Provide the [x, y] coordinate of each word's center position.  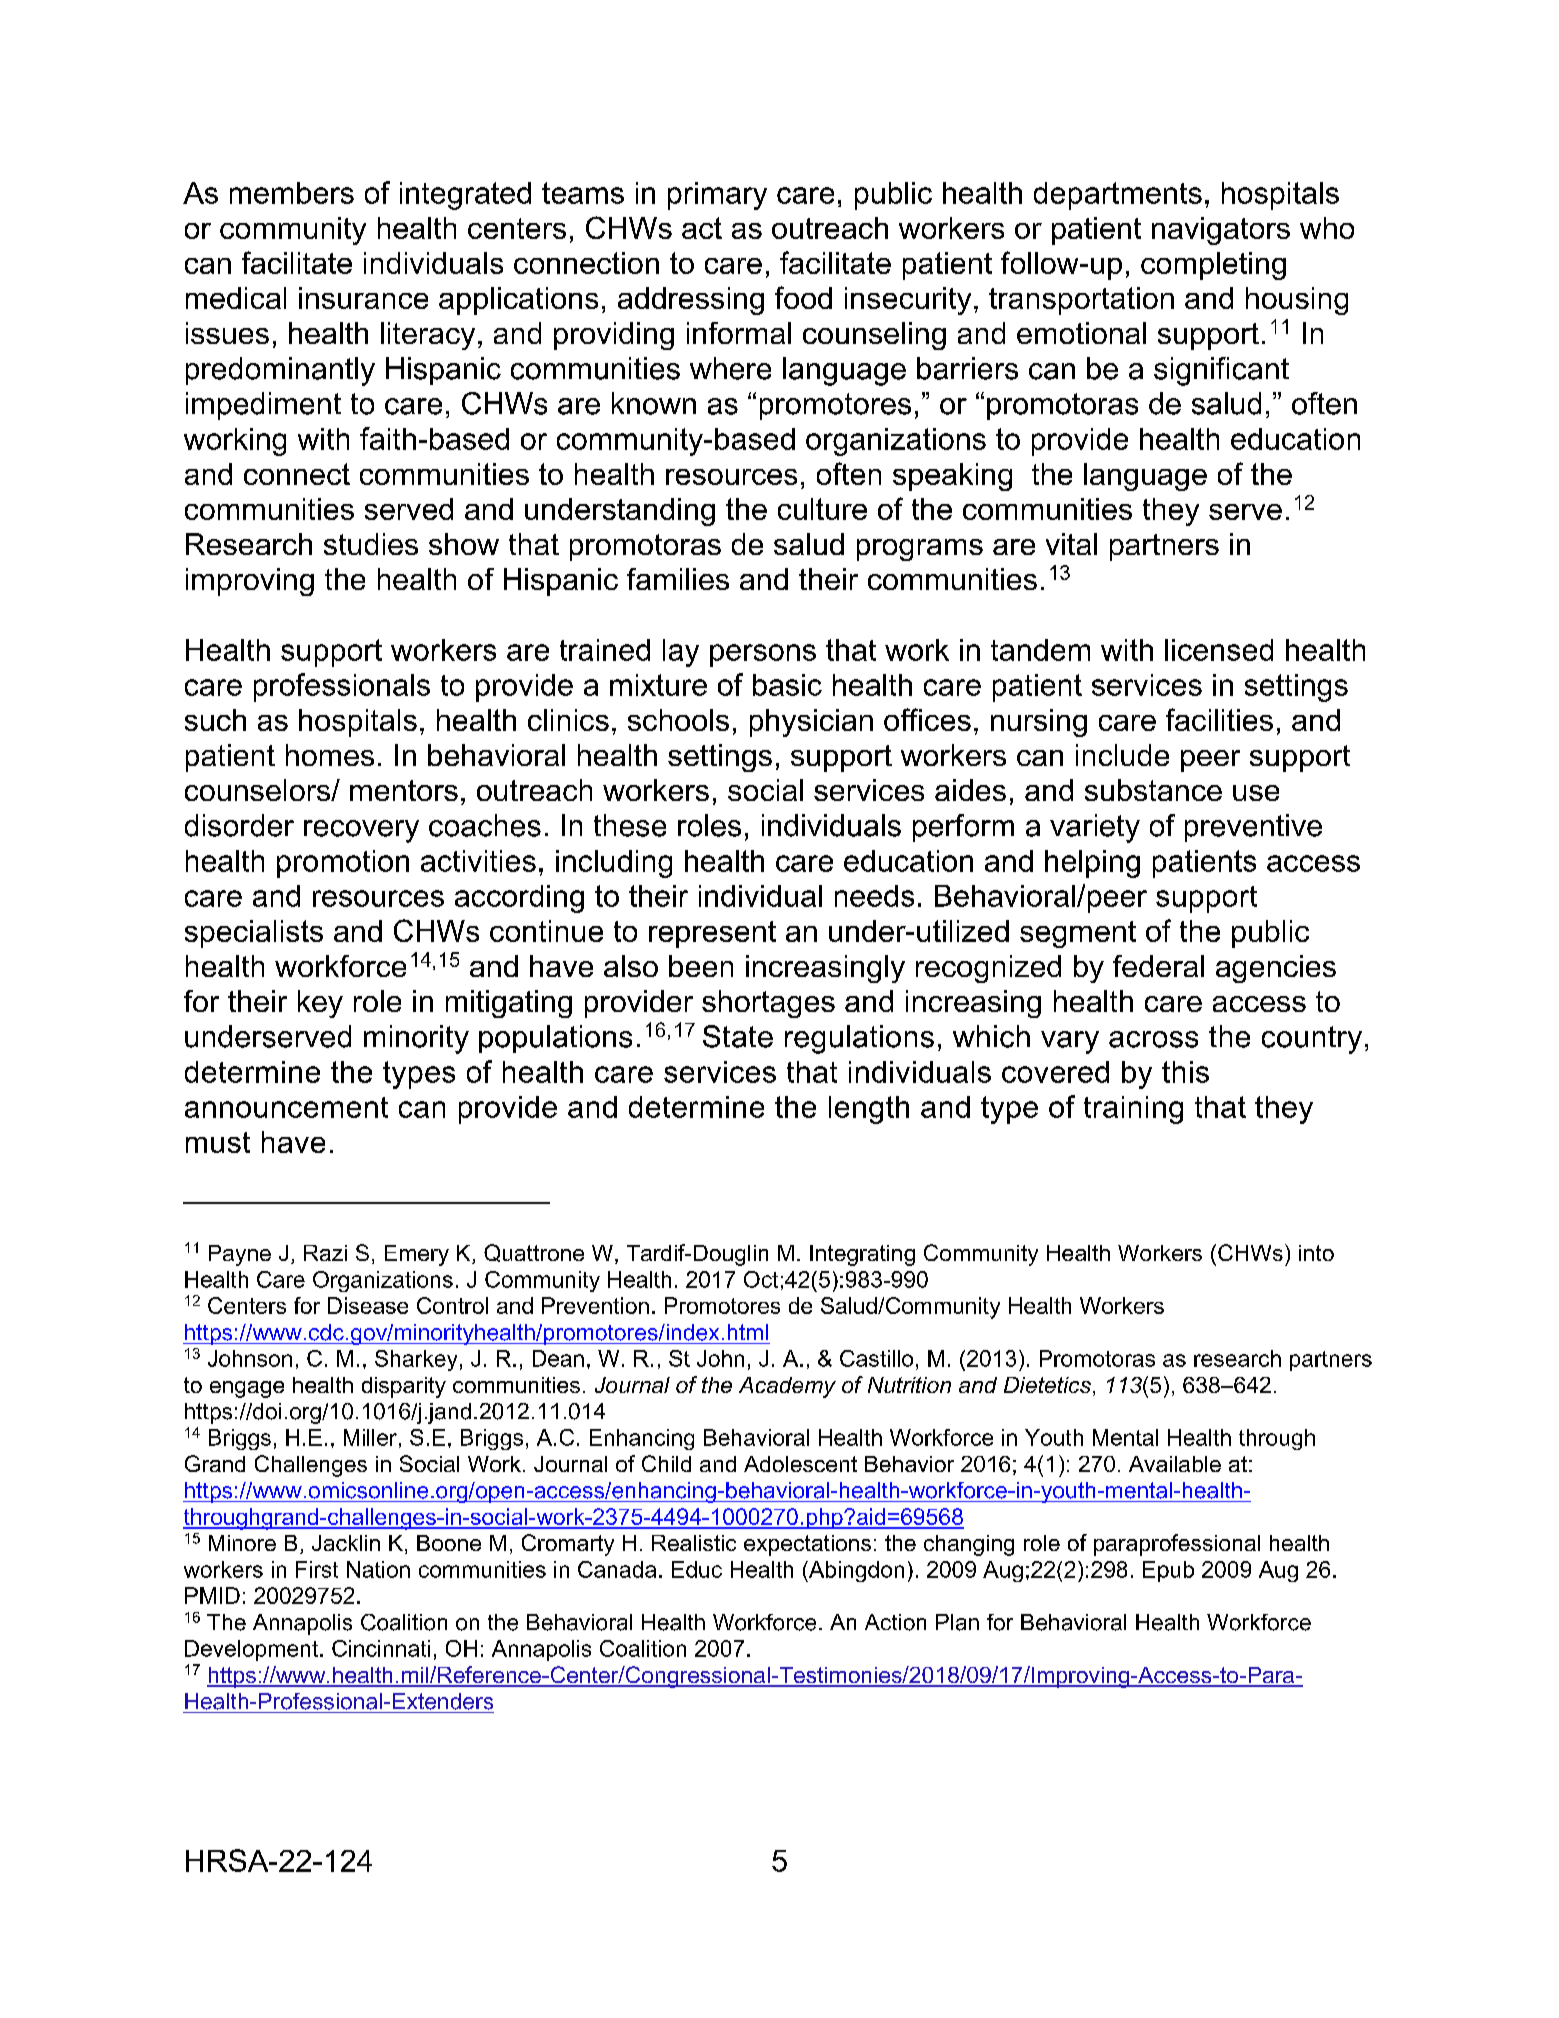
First [317, 1569]
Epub [1168, 1571]
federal [1158, 966]
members [292, 193]
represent [712, 934]
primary [717, 196]
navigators [1221, 231]
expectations [807, 1545]
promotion [343, 864]
